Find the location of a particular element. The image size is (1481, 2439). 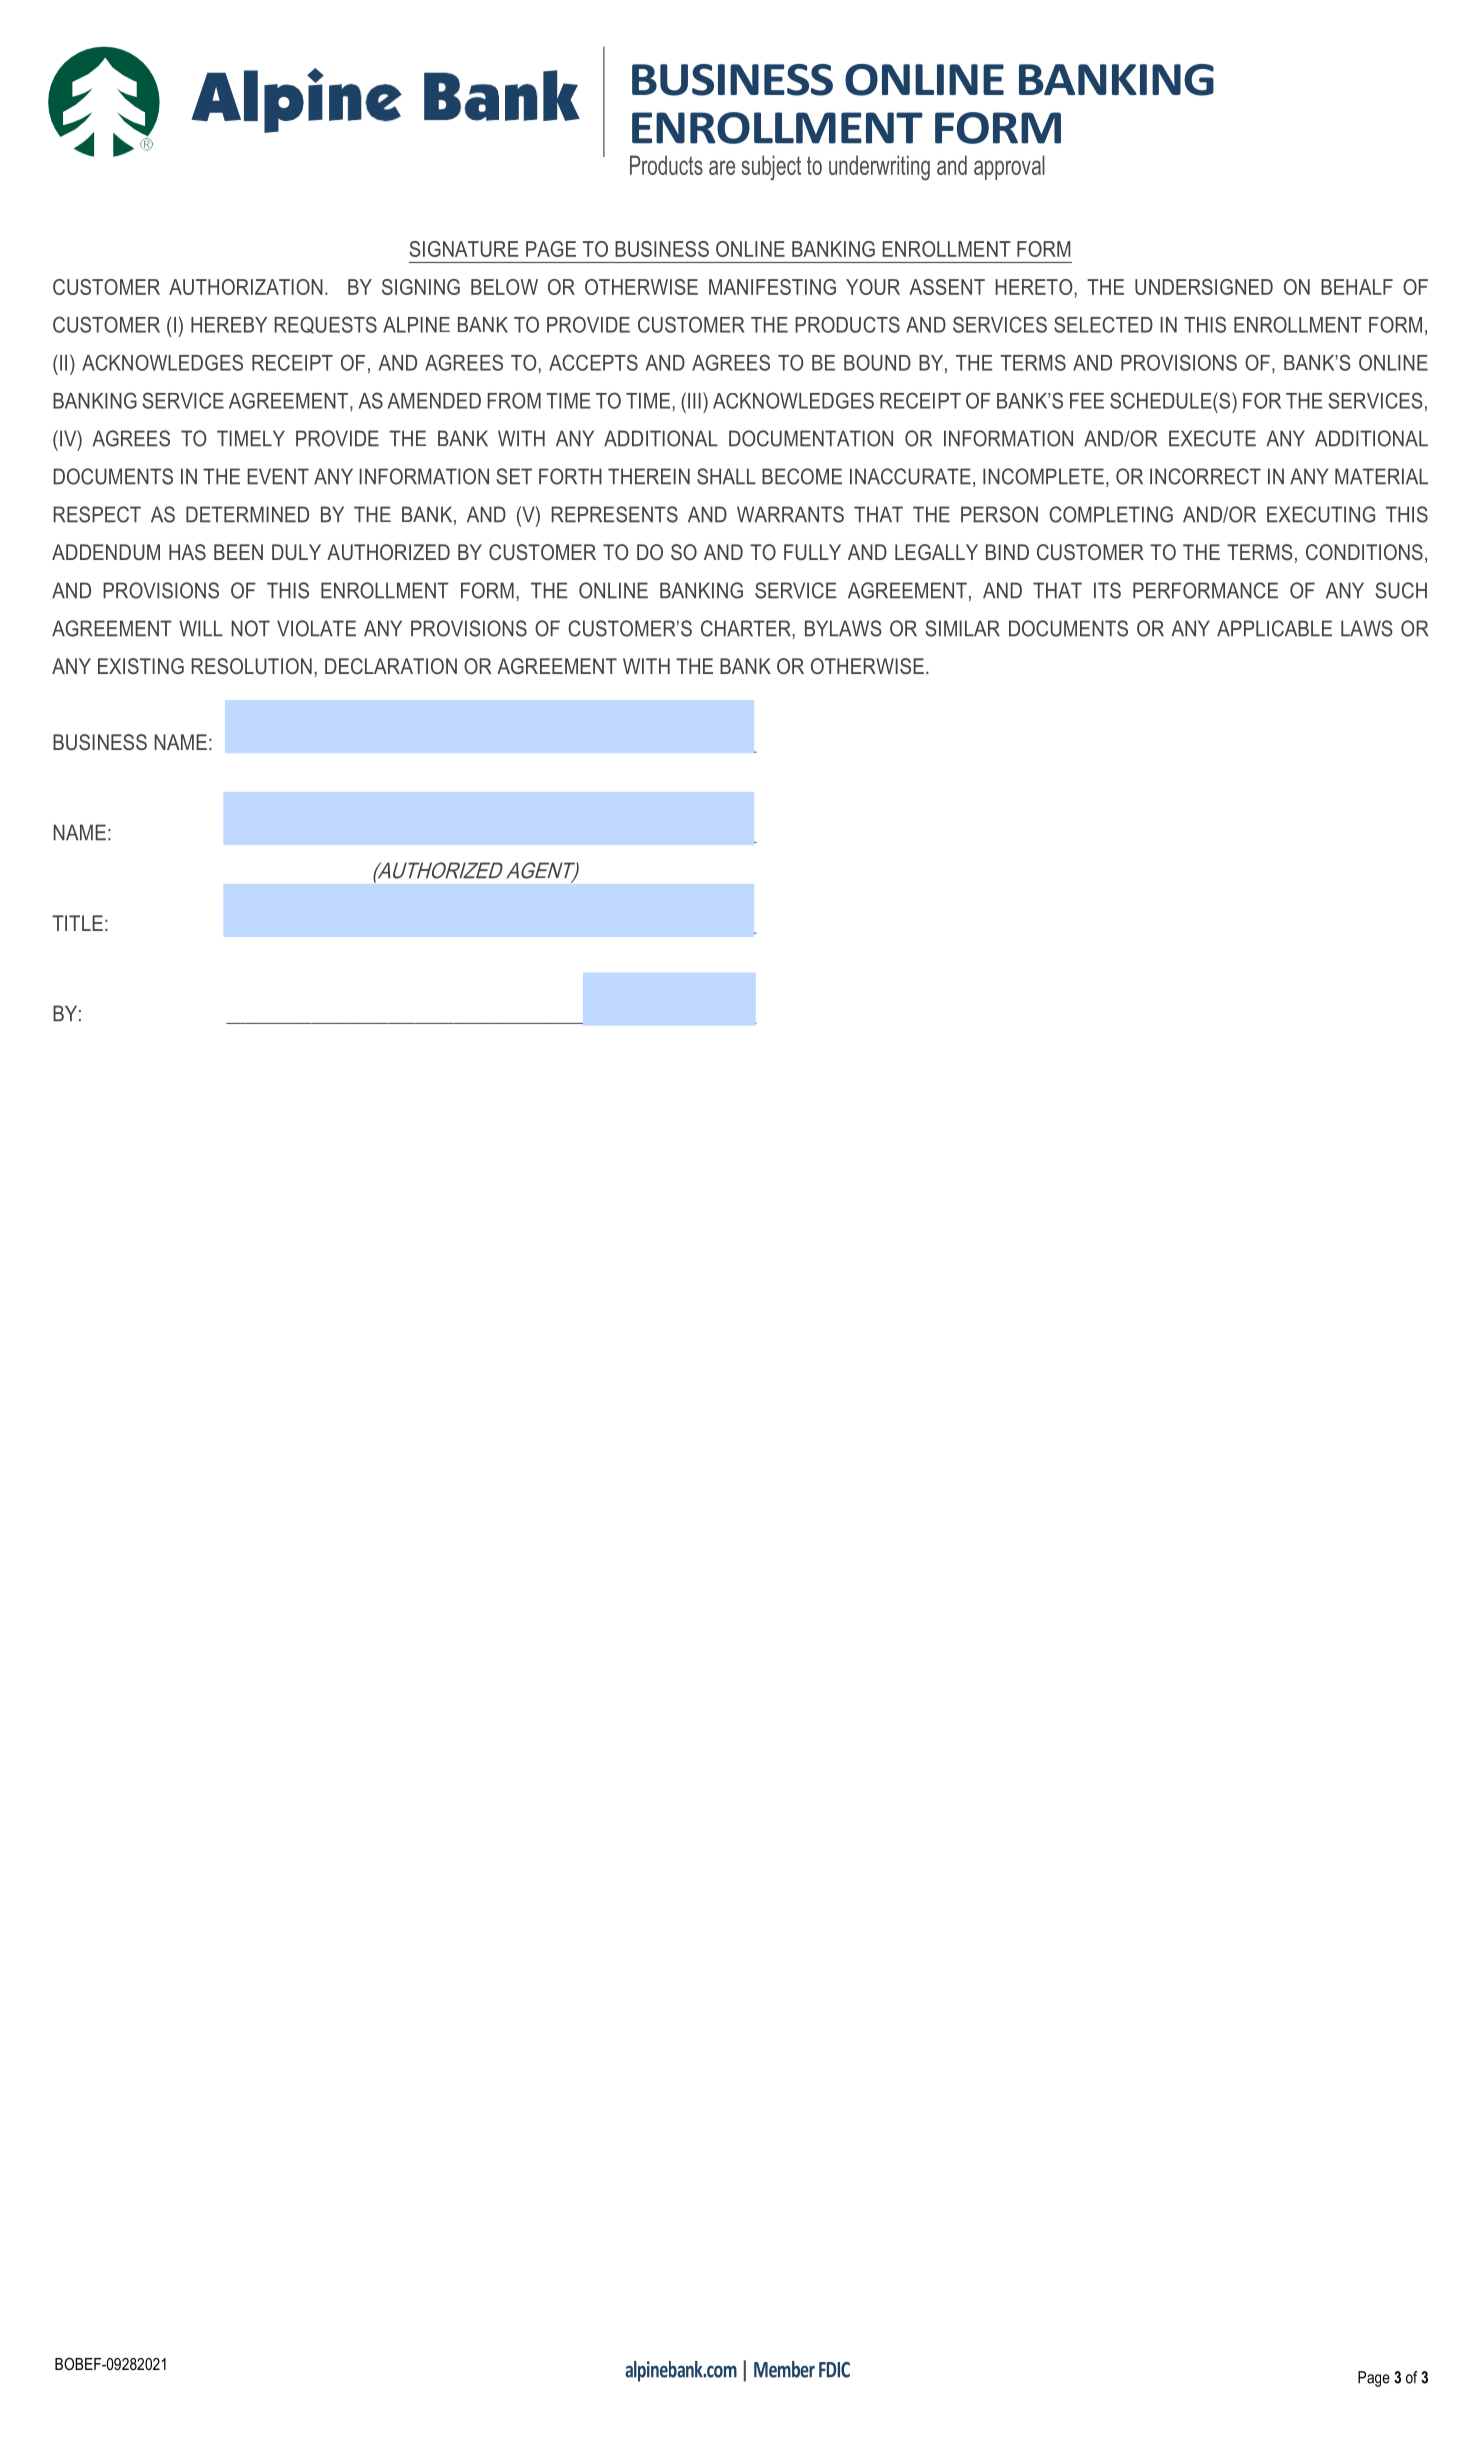

TITLE is located at coordinates (77, 923).
